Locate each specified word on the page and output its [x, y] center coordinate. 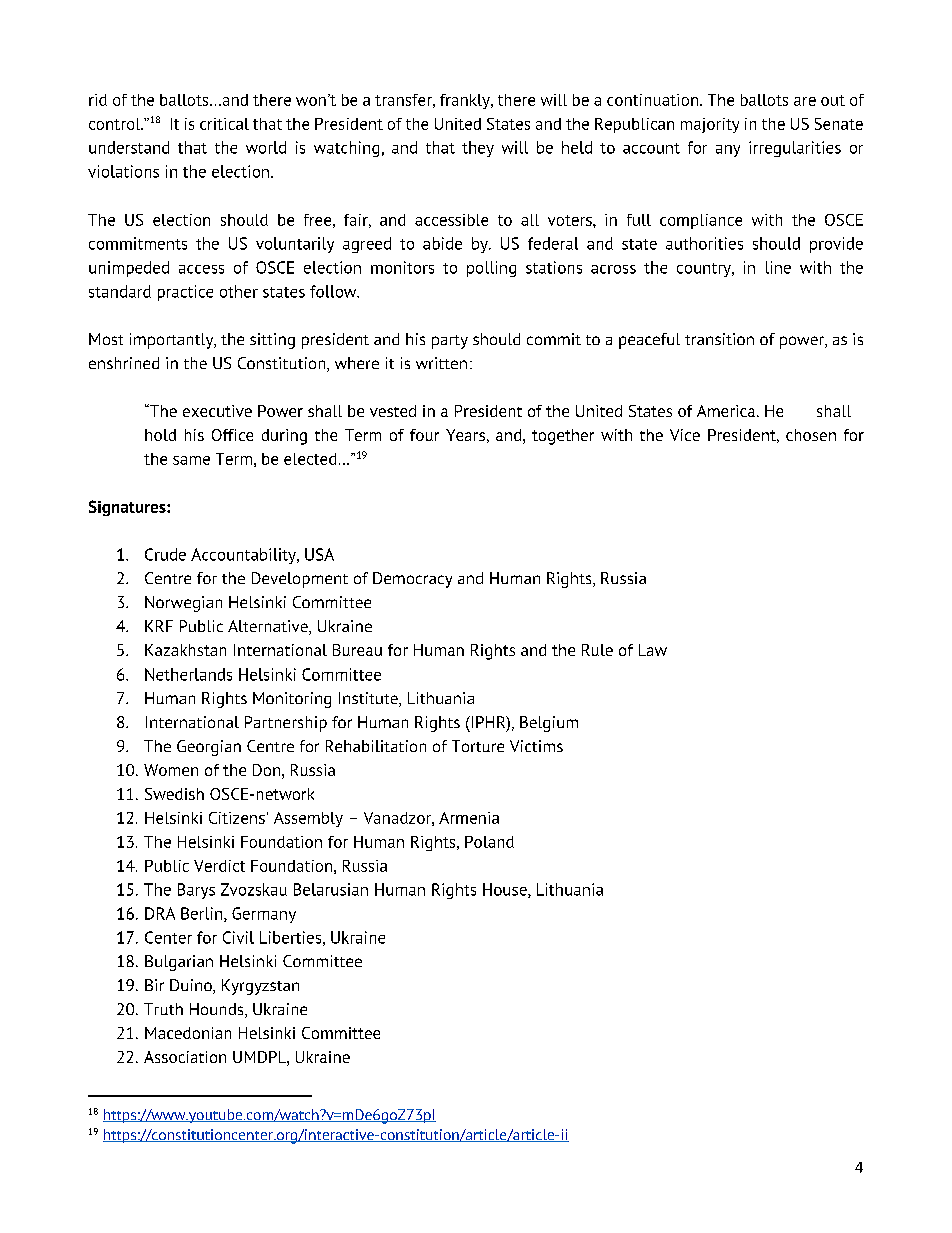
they [478, 149]
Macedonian [188, 1033]
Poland [489, 842]
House [506, 890]
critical [224, 124]
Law [653, 650]
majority [710, 125]
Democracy [412, 580]
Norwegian [183, 604]
